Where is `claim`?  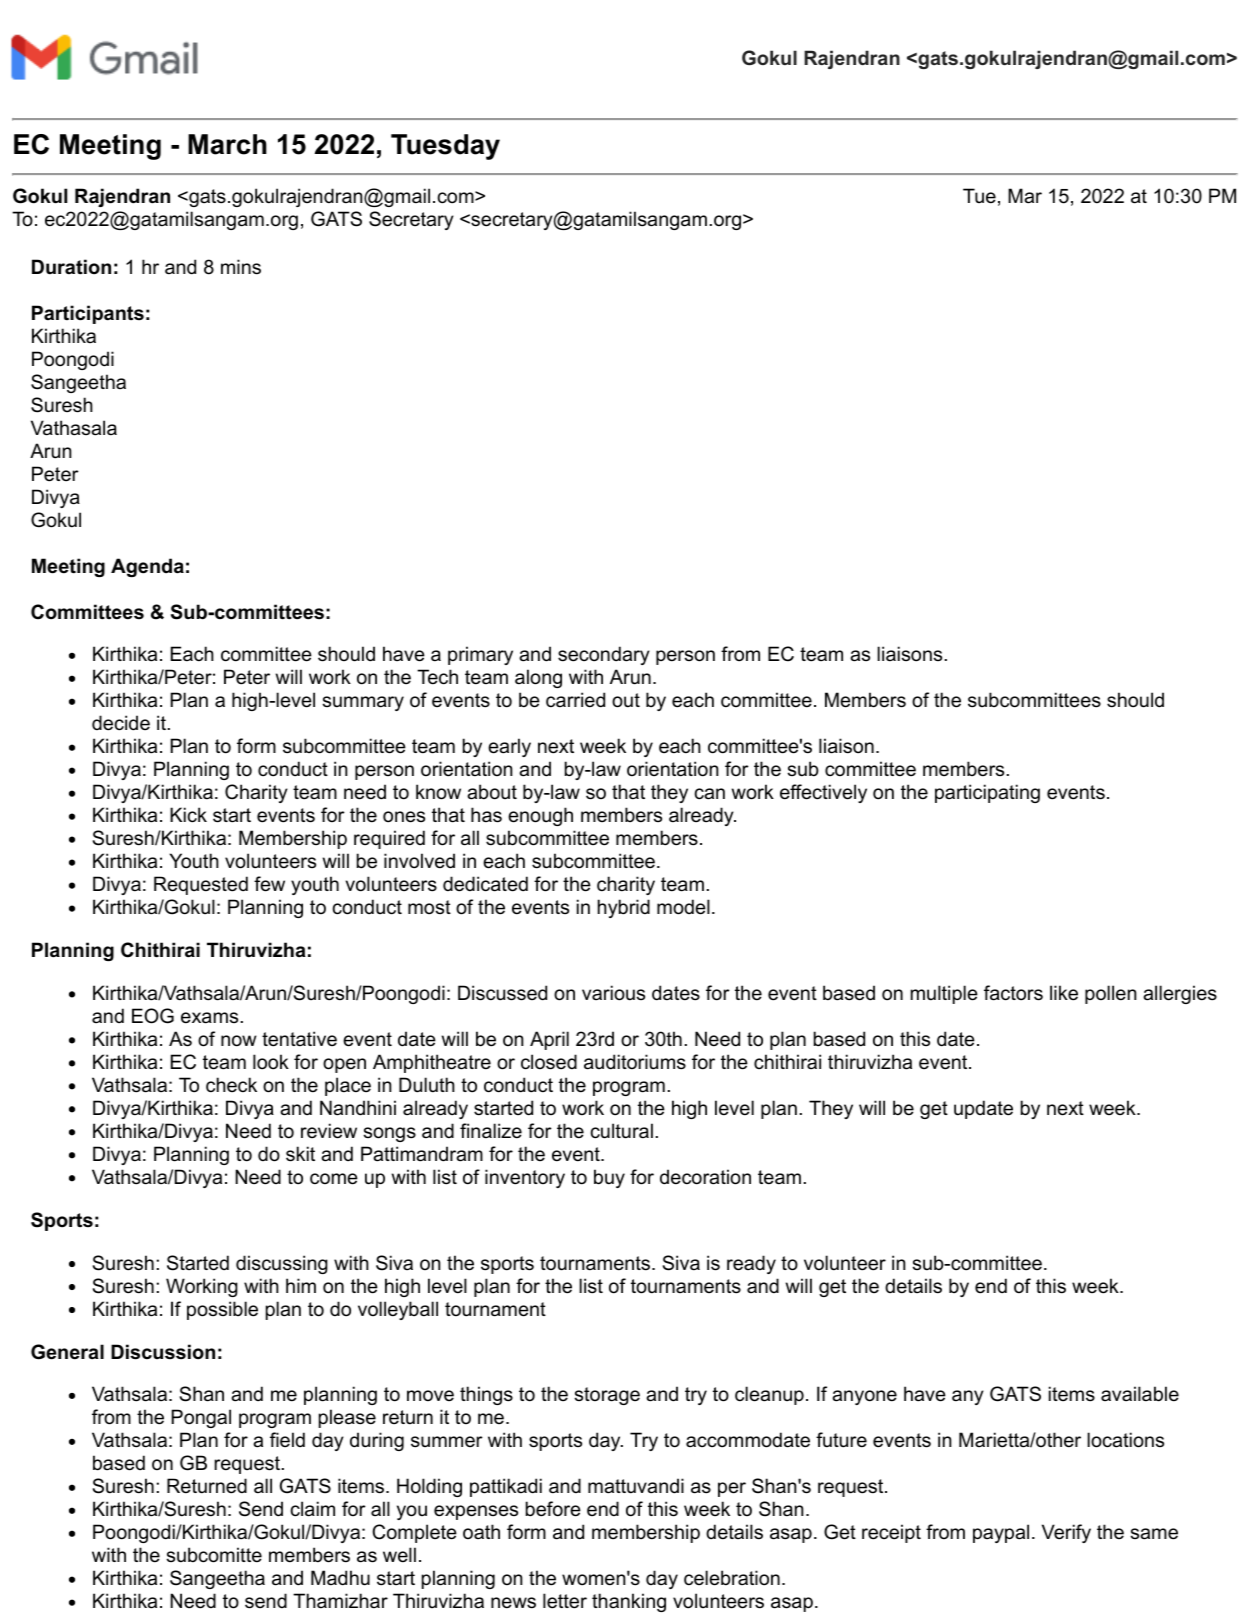 claim is located at coordinates (313, 1509).
